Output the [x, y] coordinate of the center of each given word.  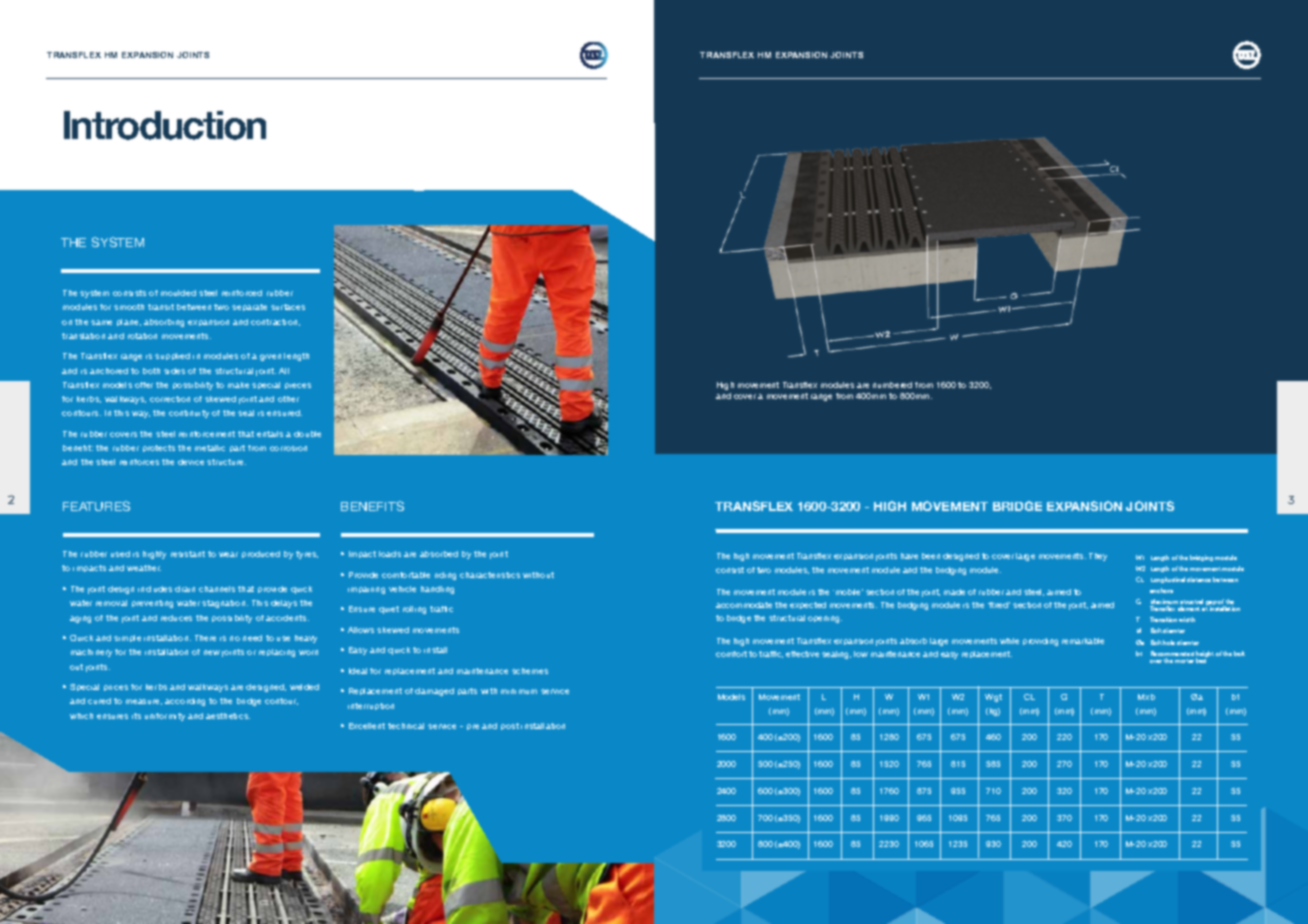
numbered [892, 385]
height [1205, 655]
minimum [519, 691]
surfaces [288, 307]
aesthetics [228, 716]
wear [228, 554]
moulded [178, 293]
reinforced [242, 293]
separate [249, 307]
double [307, 434]
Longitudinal [1168, 580]
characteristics [490, 575]
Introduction [165, 125]
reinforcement [207, 434]
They [1098, 557]
